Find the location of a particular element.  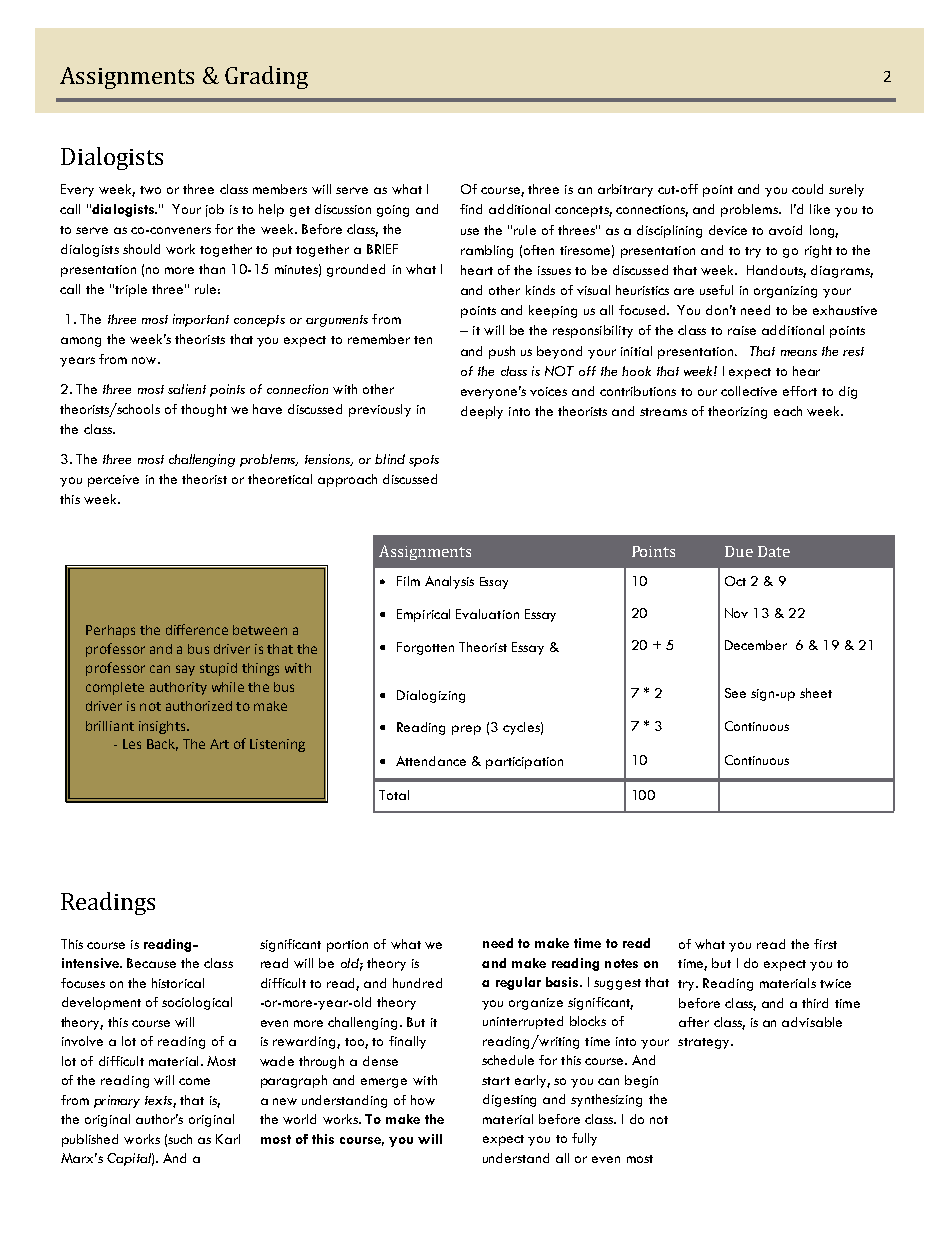

historical is located at coordinates (178, 983).
